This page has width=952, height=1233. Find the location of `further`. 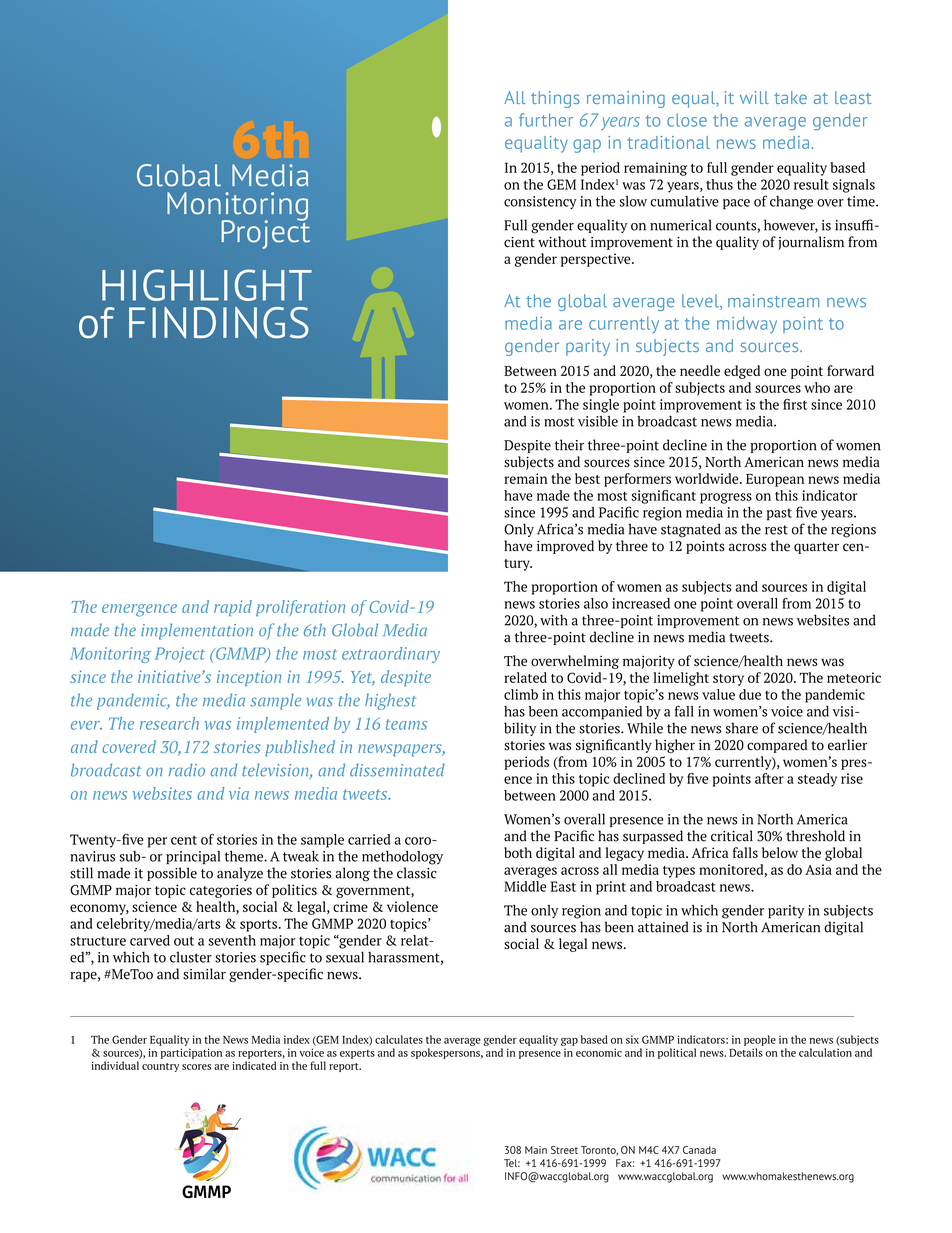

further is located at coordinates (546, 120).
